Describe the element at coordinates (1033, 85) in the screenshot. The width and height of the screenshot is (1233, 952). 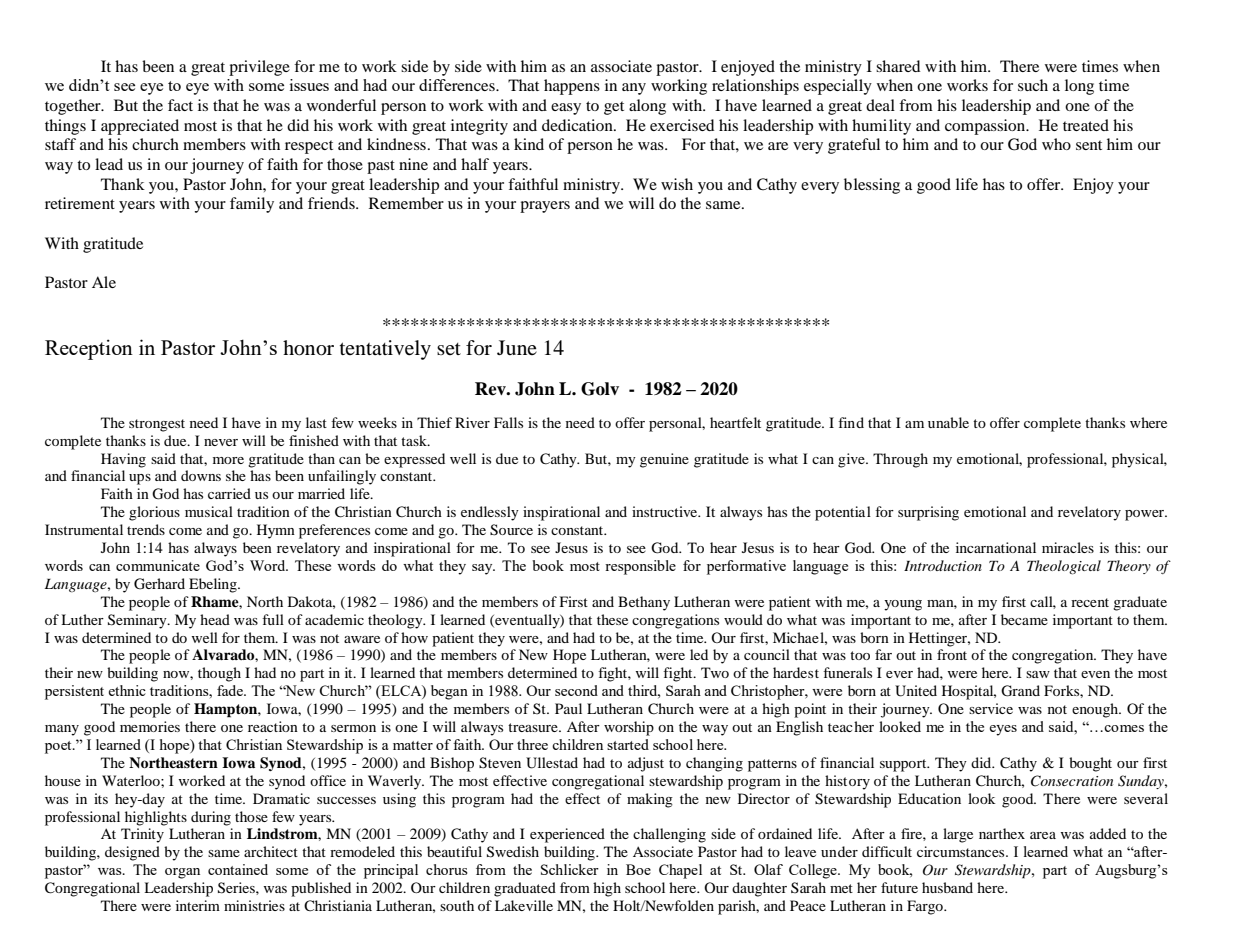
I see `such` at that location.
